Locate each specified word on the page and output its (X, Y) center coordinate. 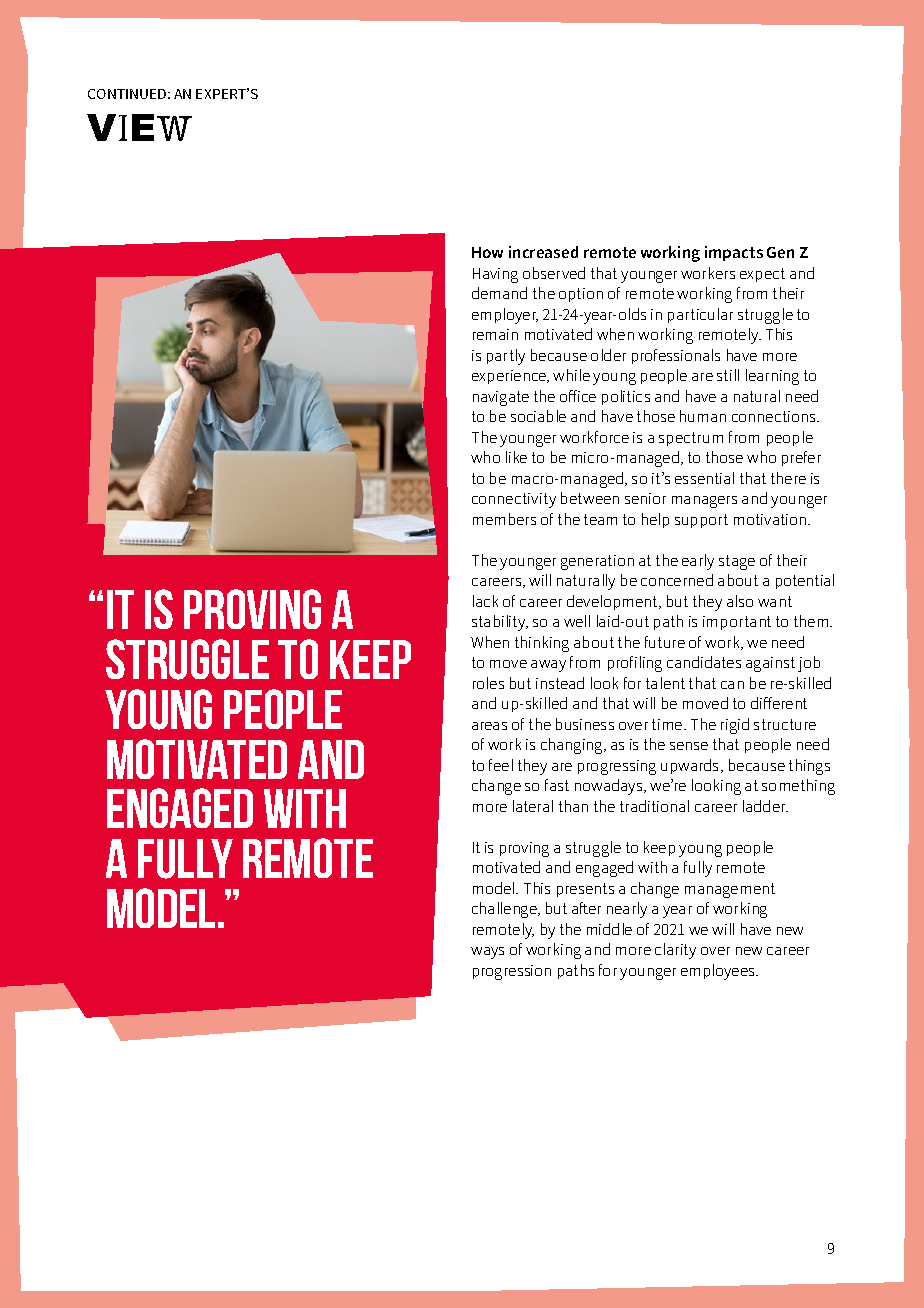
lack (485, 601)
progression (512, 972)
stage (737, 562)
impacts (734, 253)
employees (719, 972)
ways (487, 953)
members (504, 519)
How (487, 252)
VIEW (139, 127)
